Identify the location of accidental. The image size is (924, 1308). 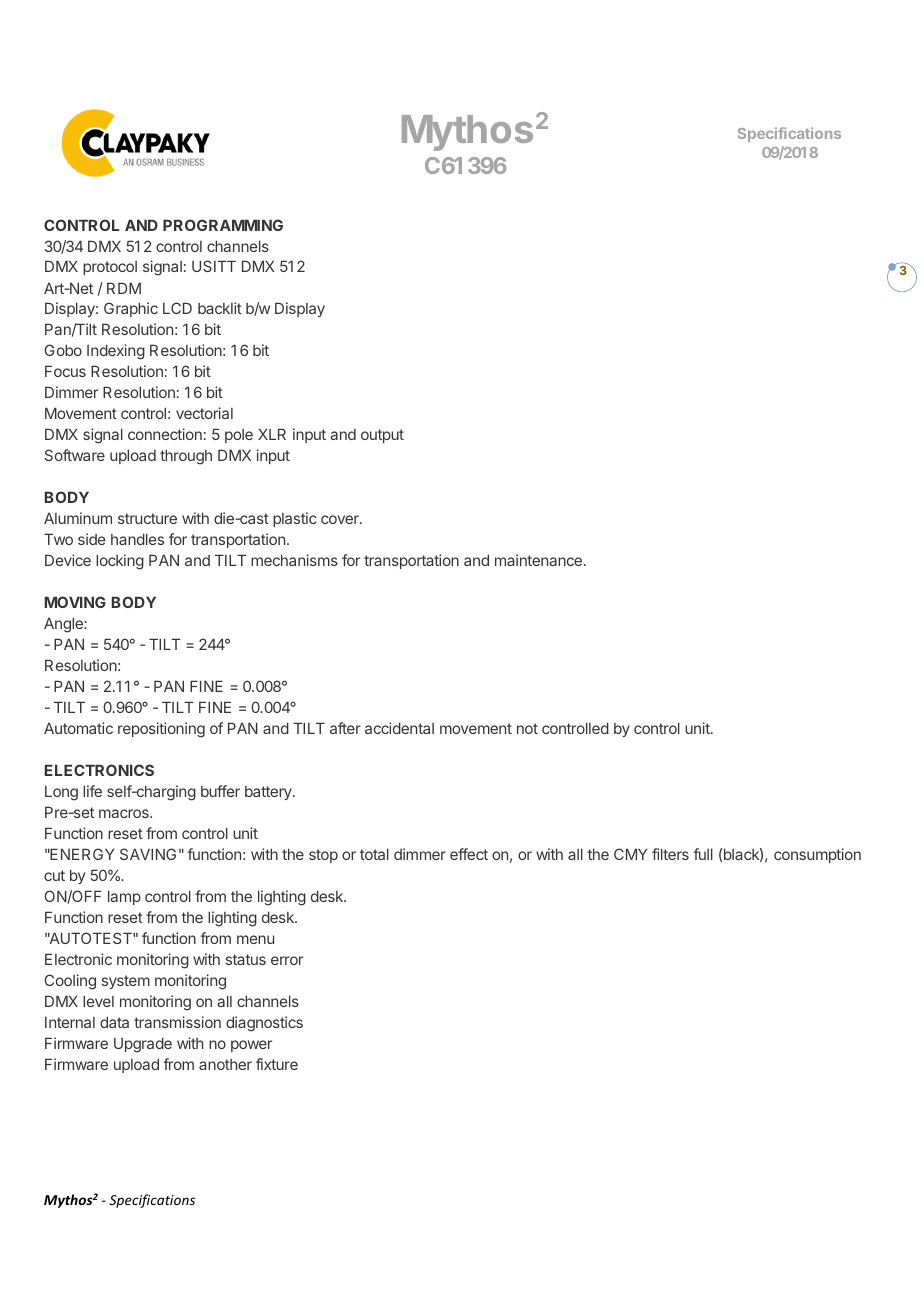
(399, 728).
